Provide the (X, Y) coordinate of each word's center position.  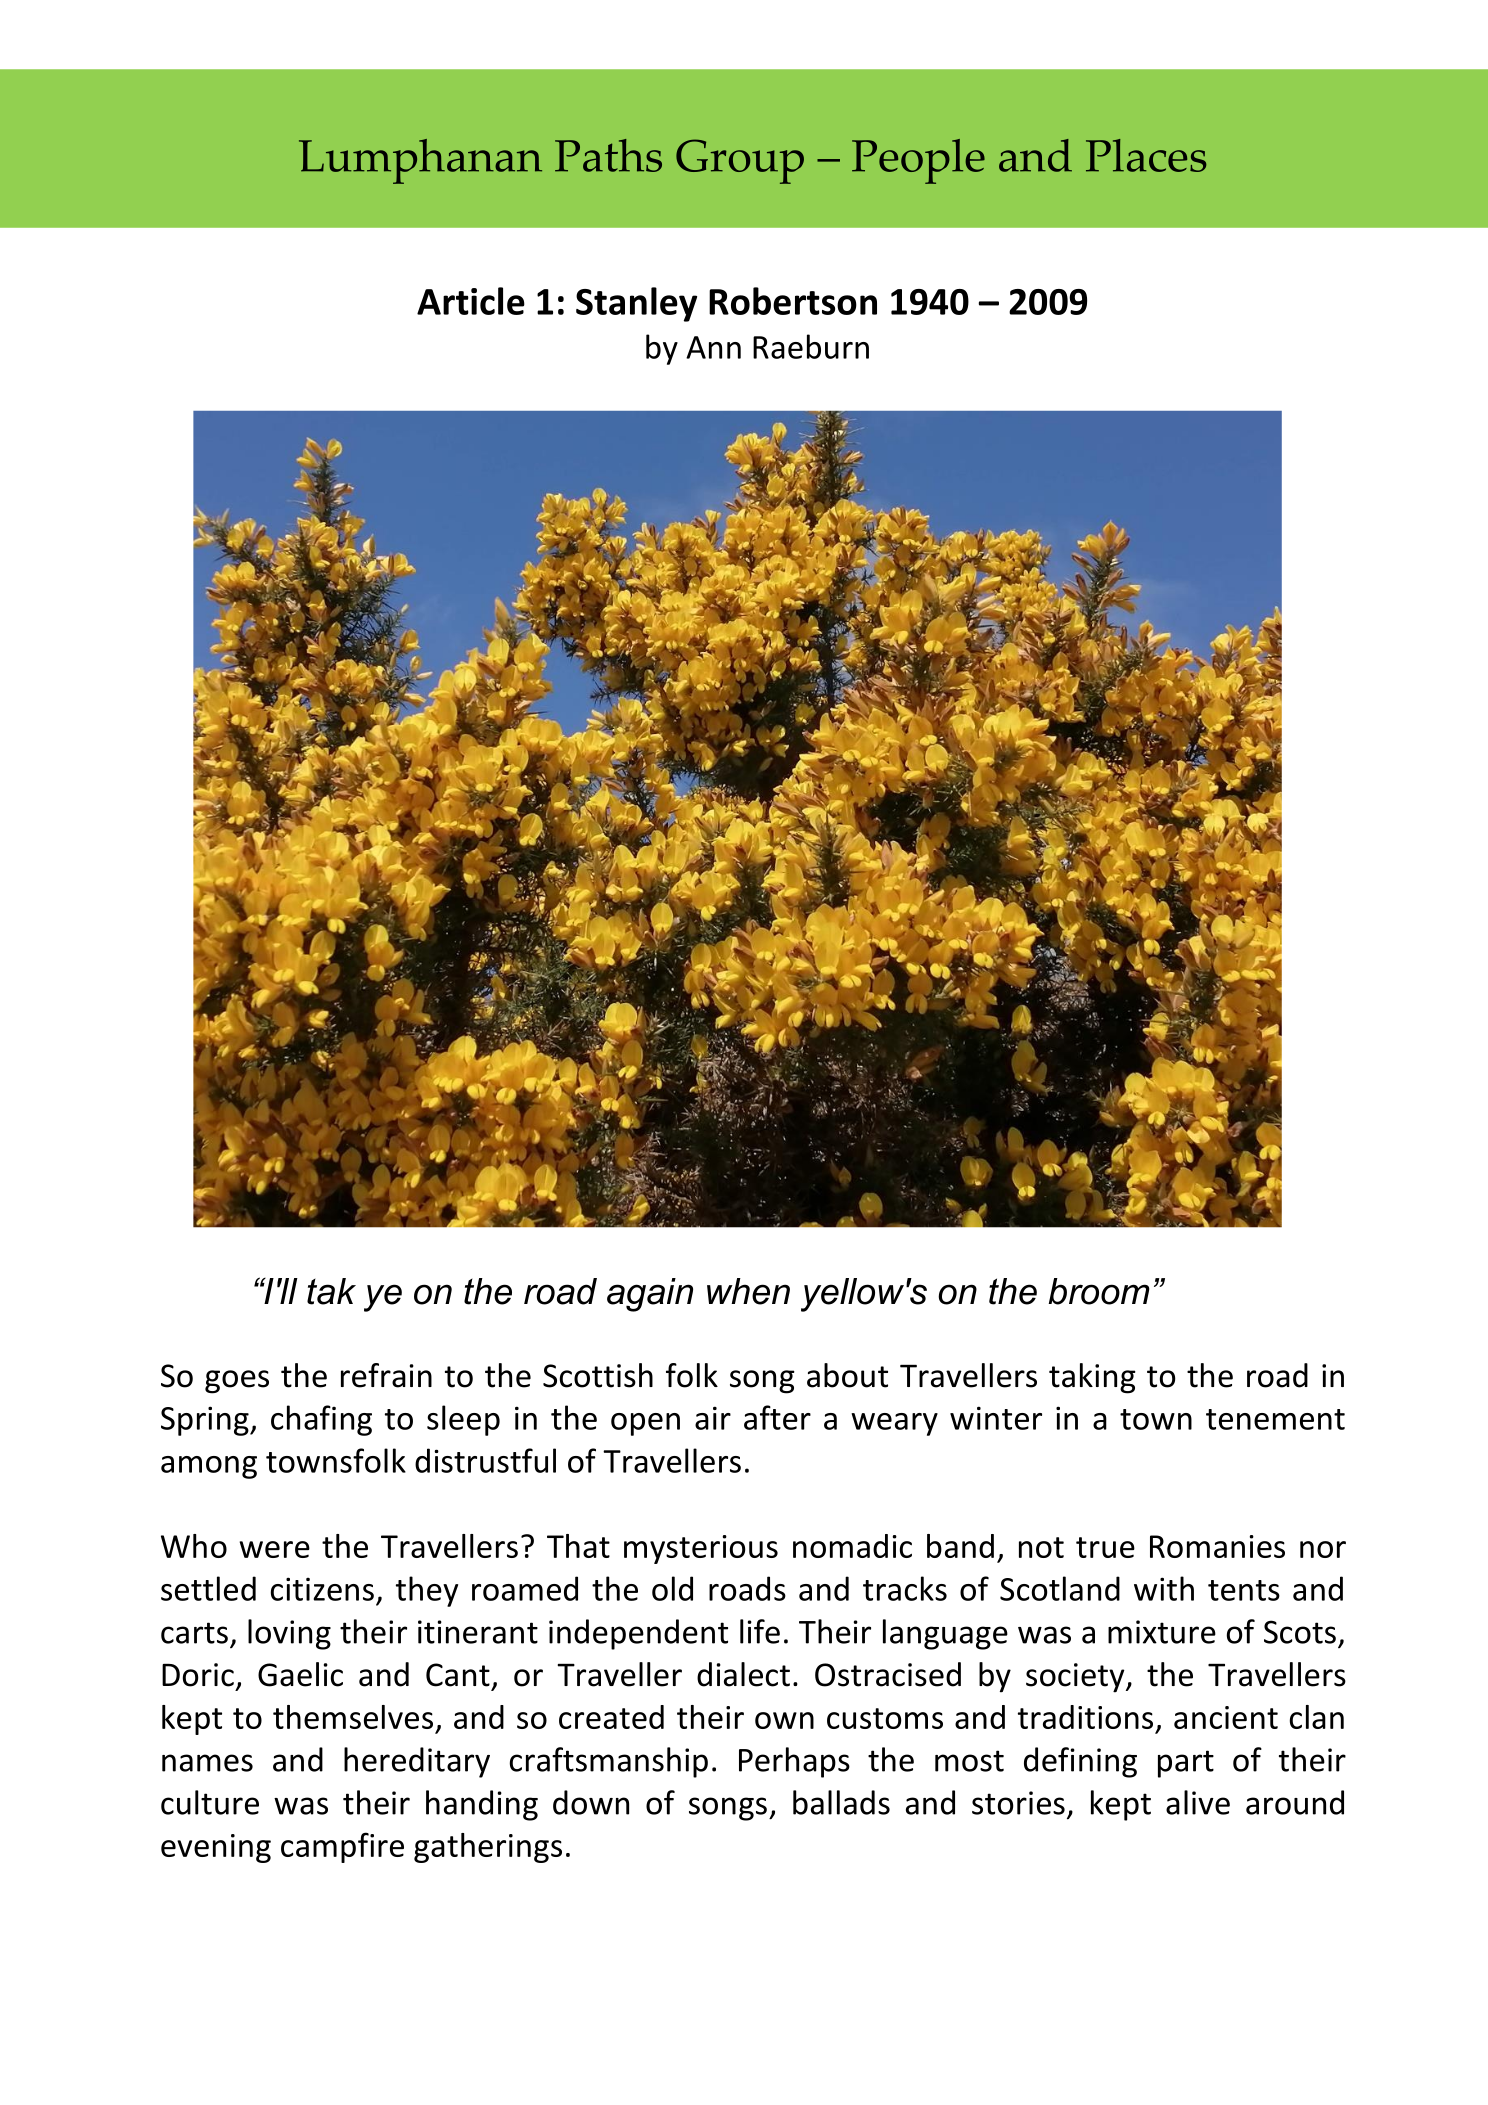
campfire (342, 1847)
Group (740, 161)
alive (1198, 1802)
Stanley (636, 304)
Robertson (793, 301)
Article (471, 301)
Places (1146, 155)
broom (1099, 1291)
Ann (713, 347)
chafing (321, 1420)
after (777, 1417)
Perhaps (794, 1762)
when (748, 1291)
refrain (386, 1375)
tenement (1275, 1419)
